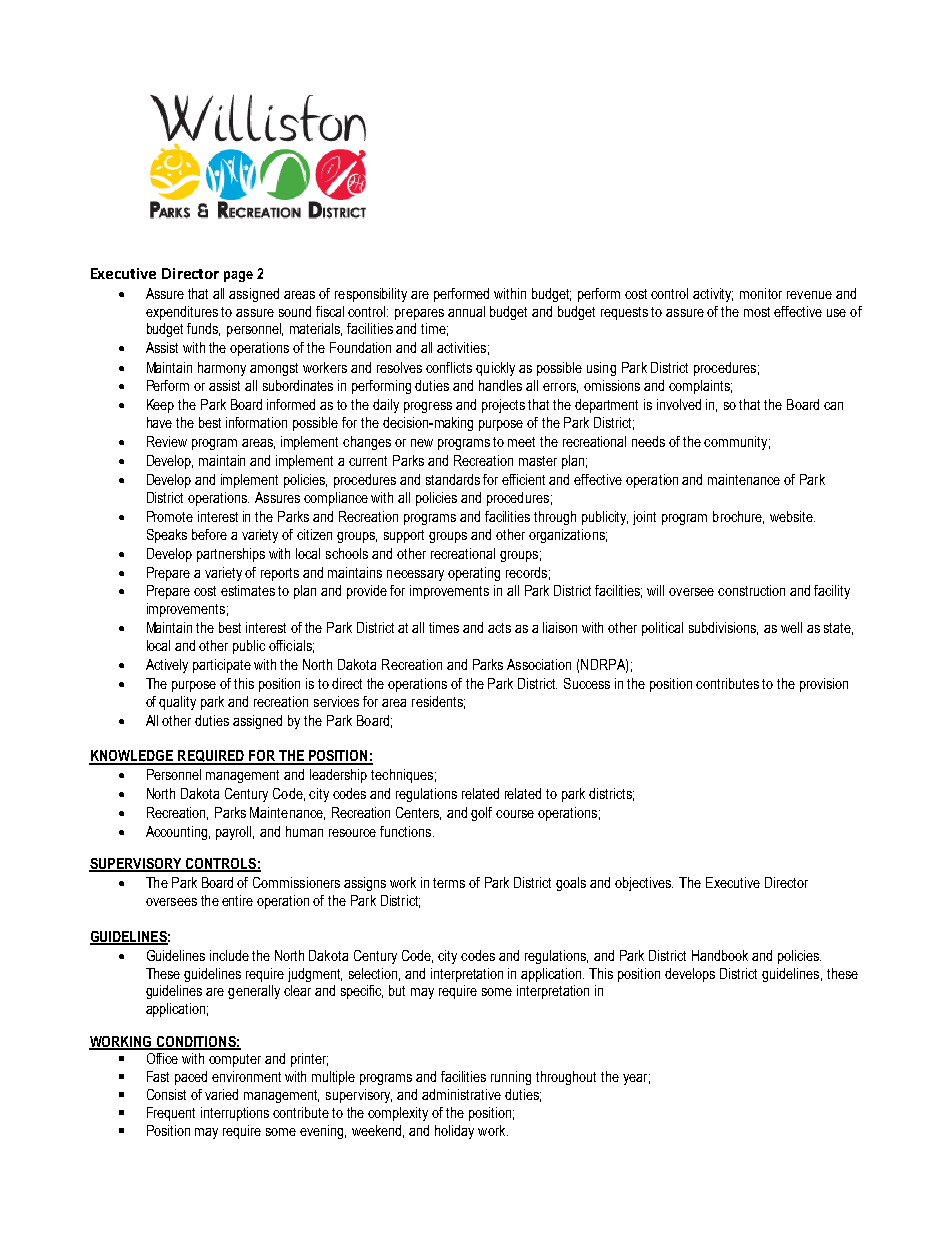 The image size is (952, 1233). What do you see at coordinates (182, 313) in the page?
I see `expenditures` at bounding box center [182, 313].
